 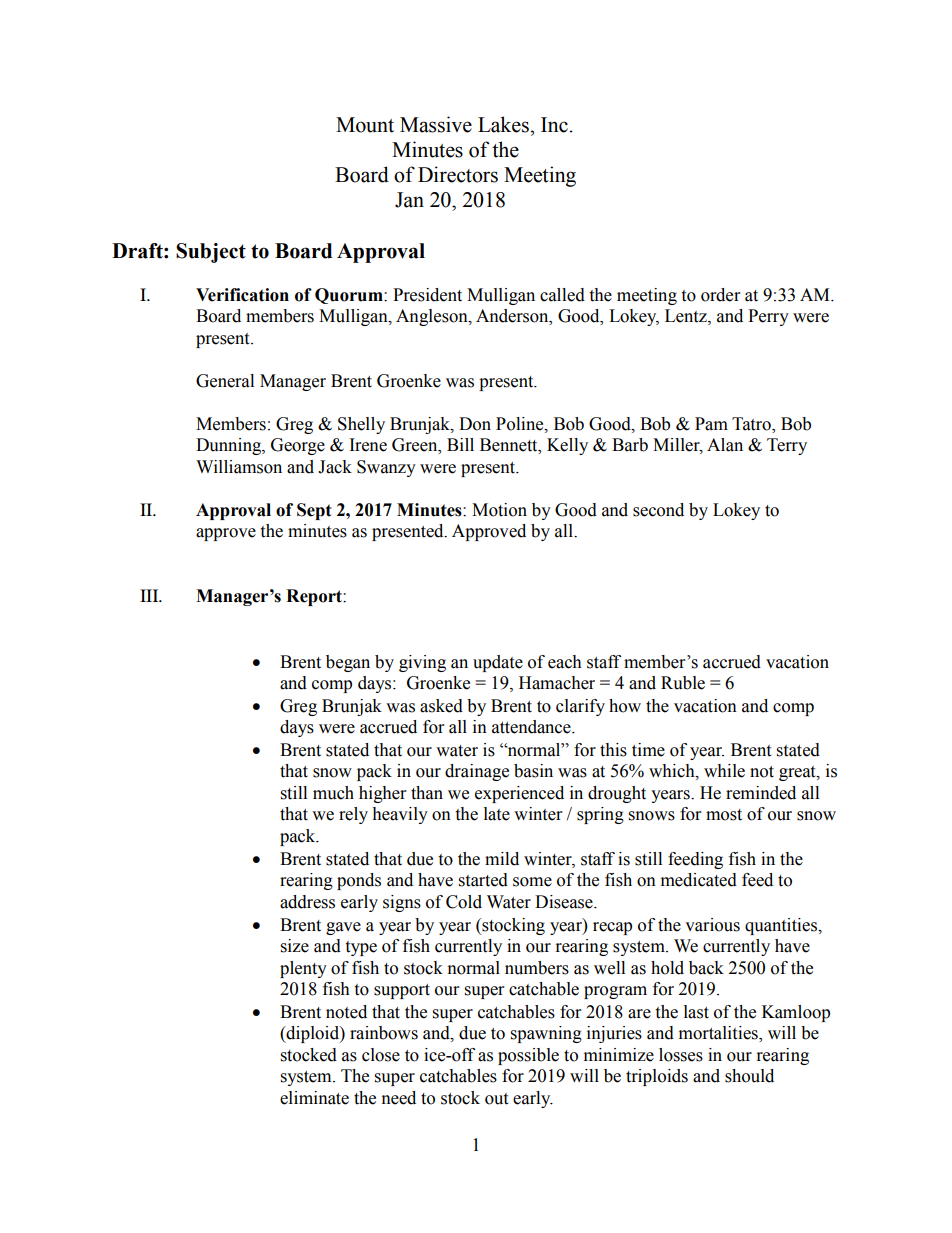 I want to click on Subject, so click(x=211, y=253).
